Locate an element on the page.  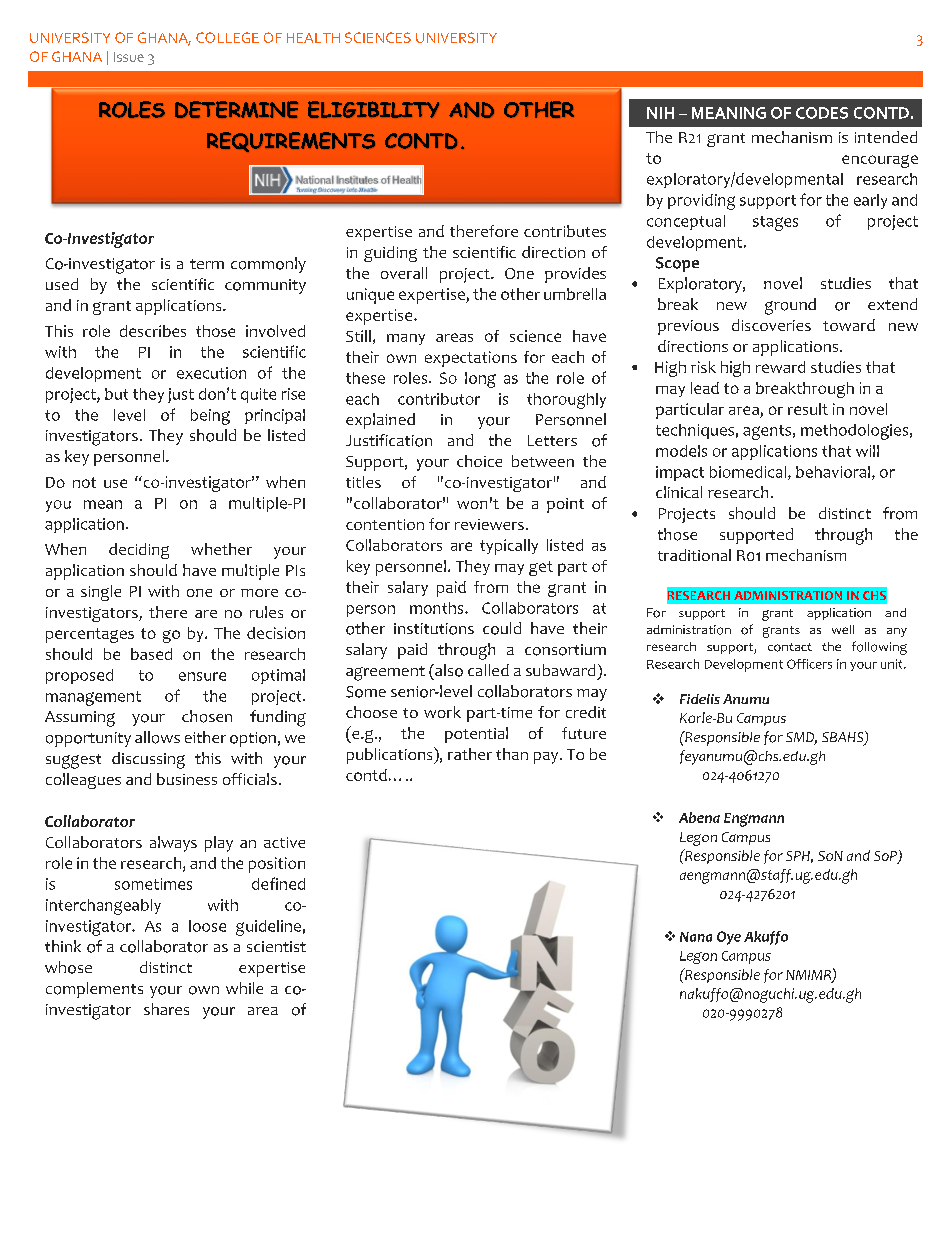
reviewers is located at coordinates (489, 524).
